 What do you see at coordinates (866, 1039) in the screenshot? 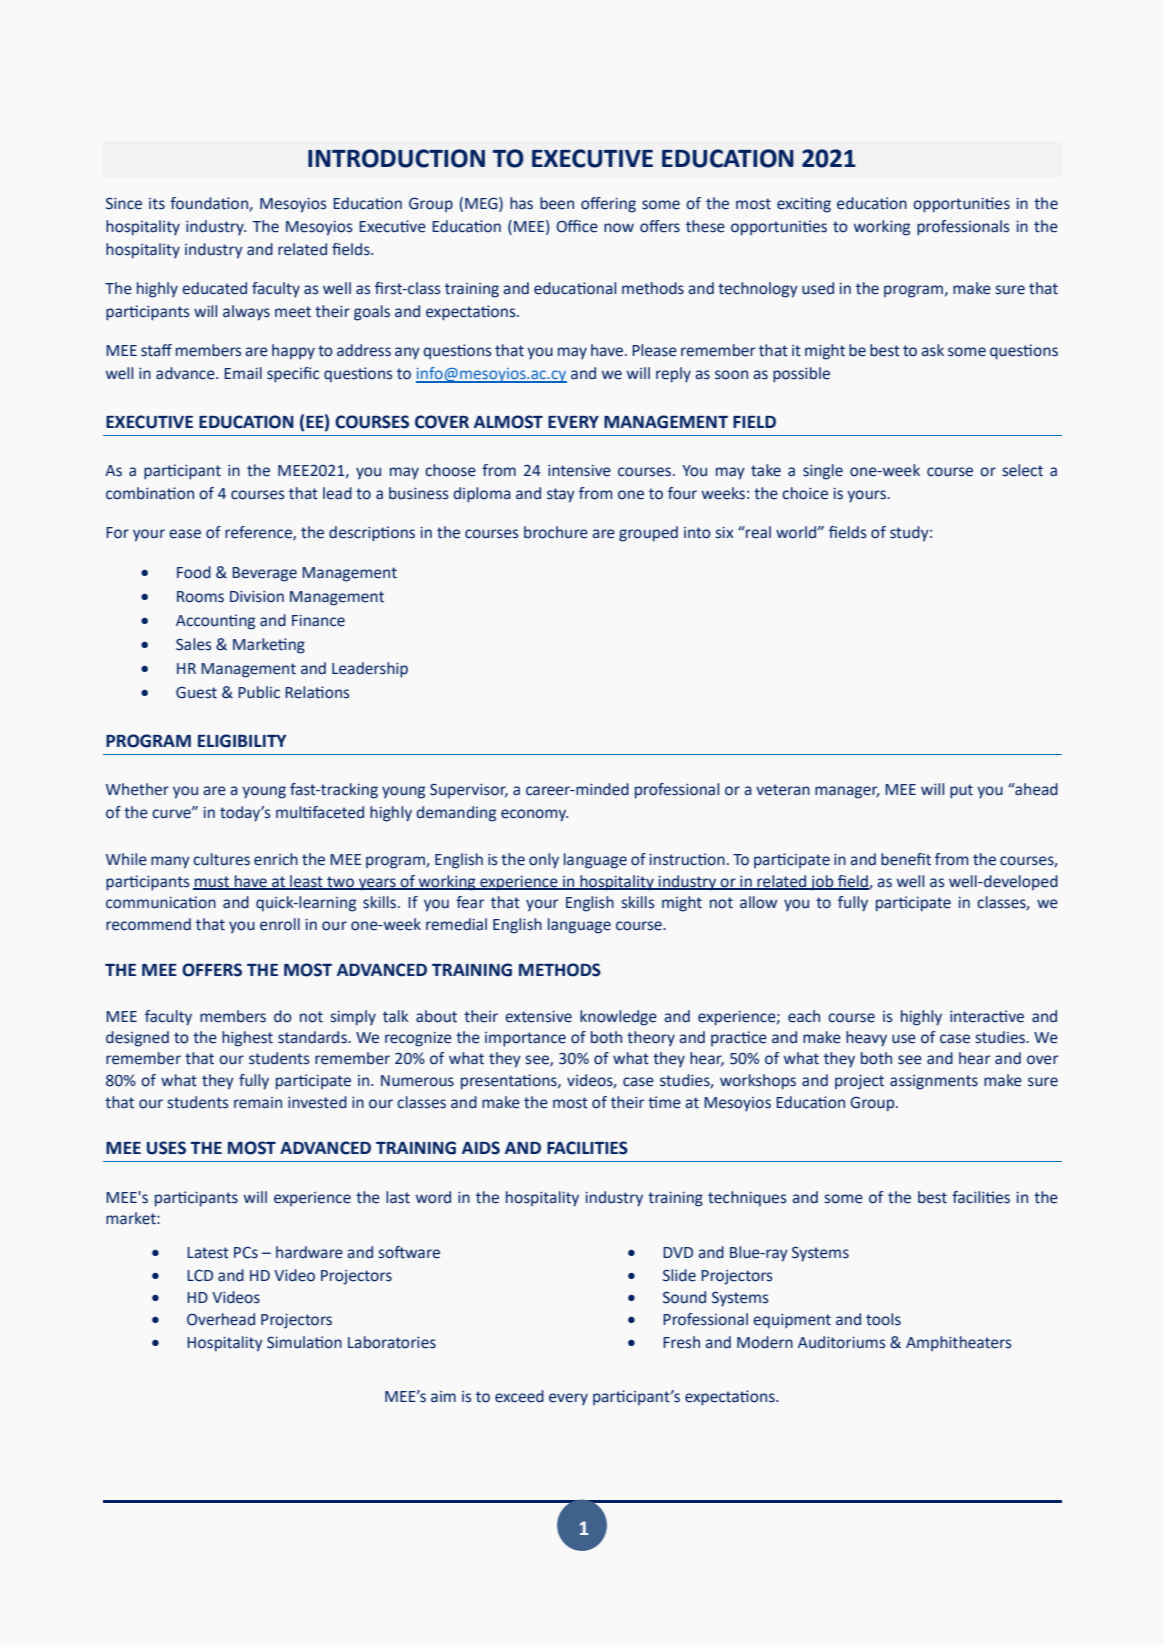
I see `heavy` at bounding box center [866, 1039].
